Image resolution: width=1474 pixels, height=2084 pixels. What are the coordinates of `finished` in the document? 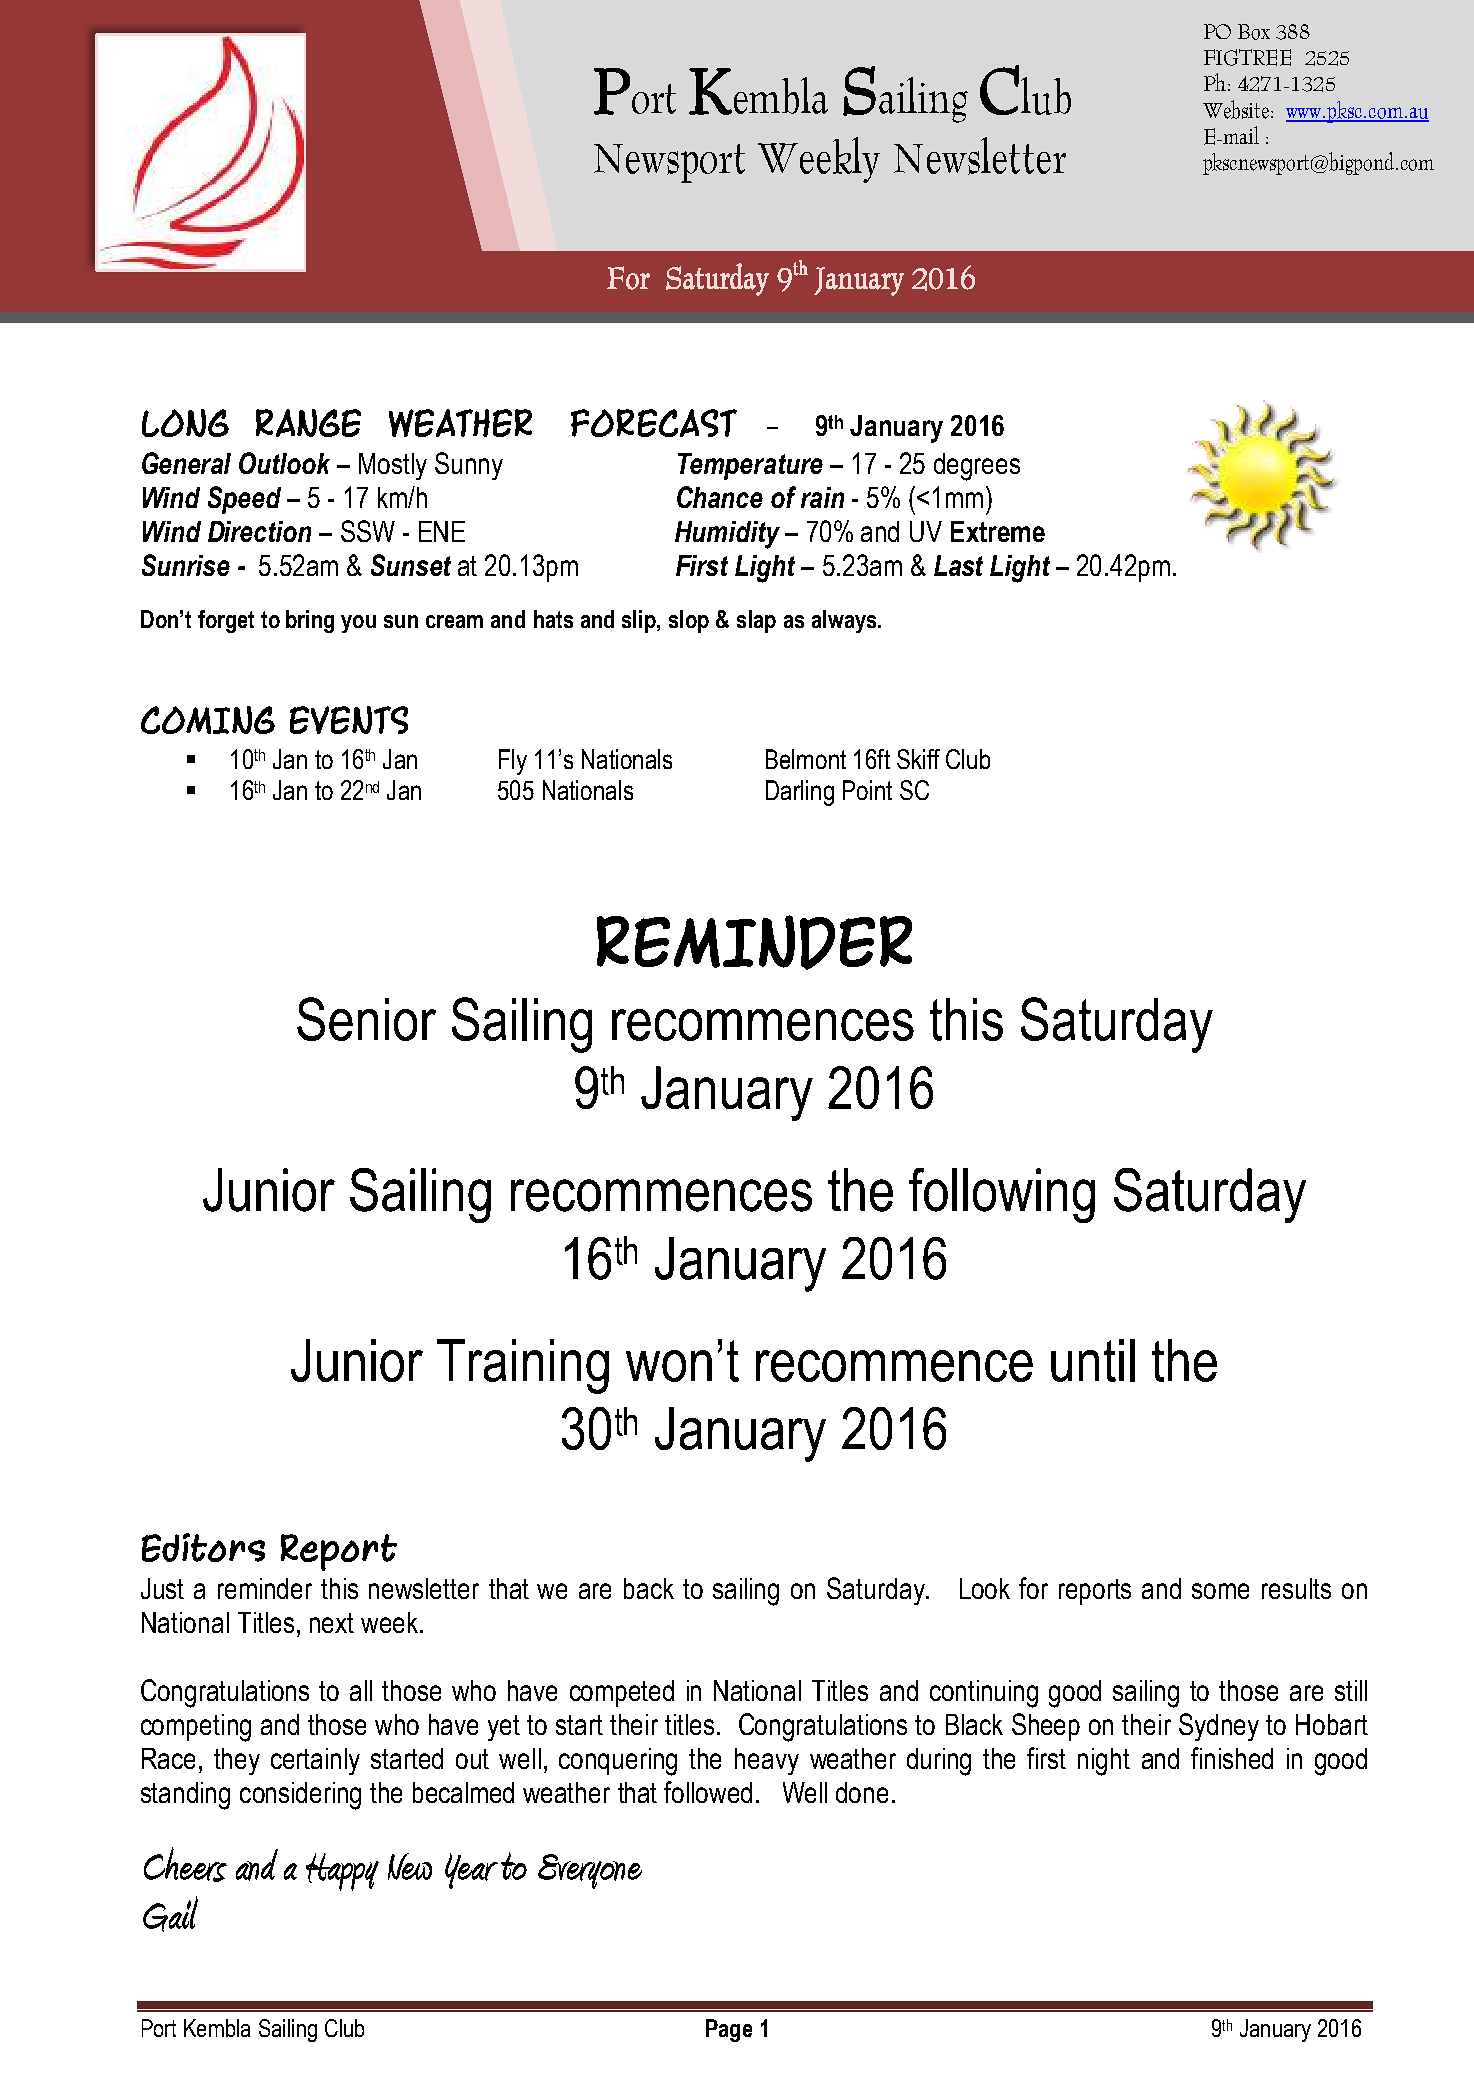 It's located at (1232, 1758).
